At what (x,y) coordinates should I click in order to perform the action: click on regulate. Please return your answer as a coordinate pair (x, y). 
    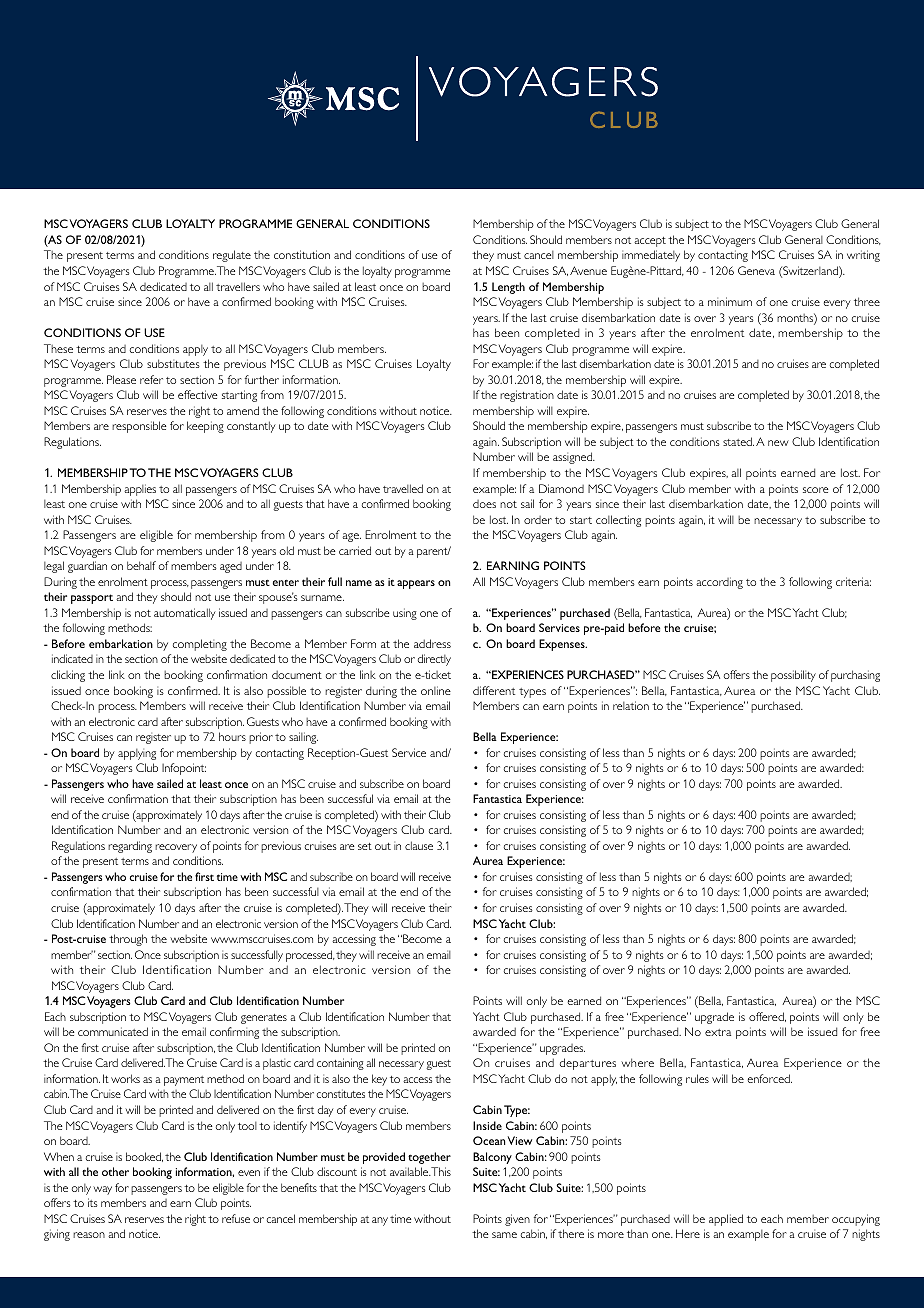
    Looking at the image, I should click on (232, 256).
